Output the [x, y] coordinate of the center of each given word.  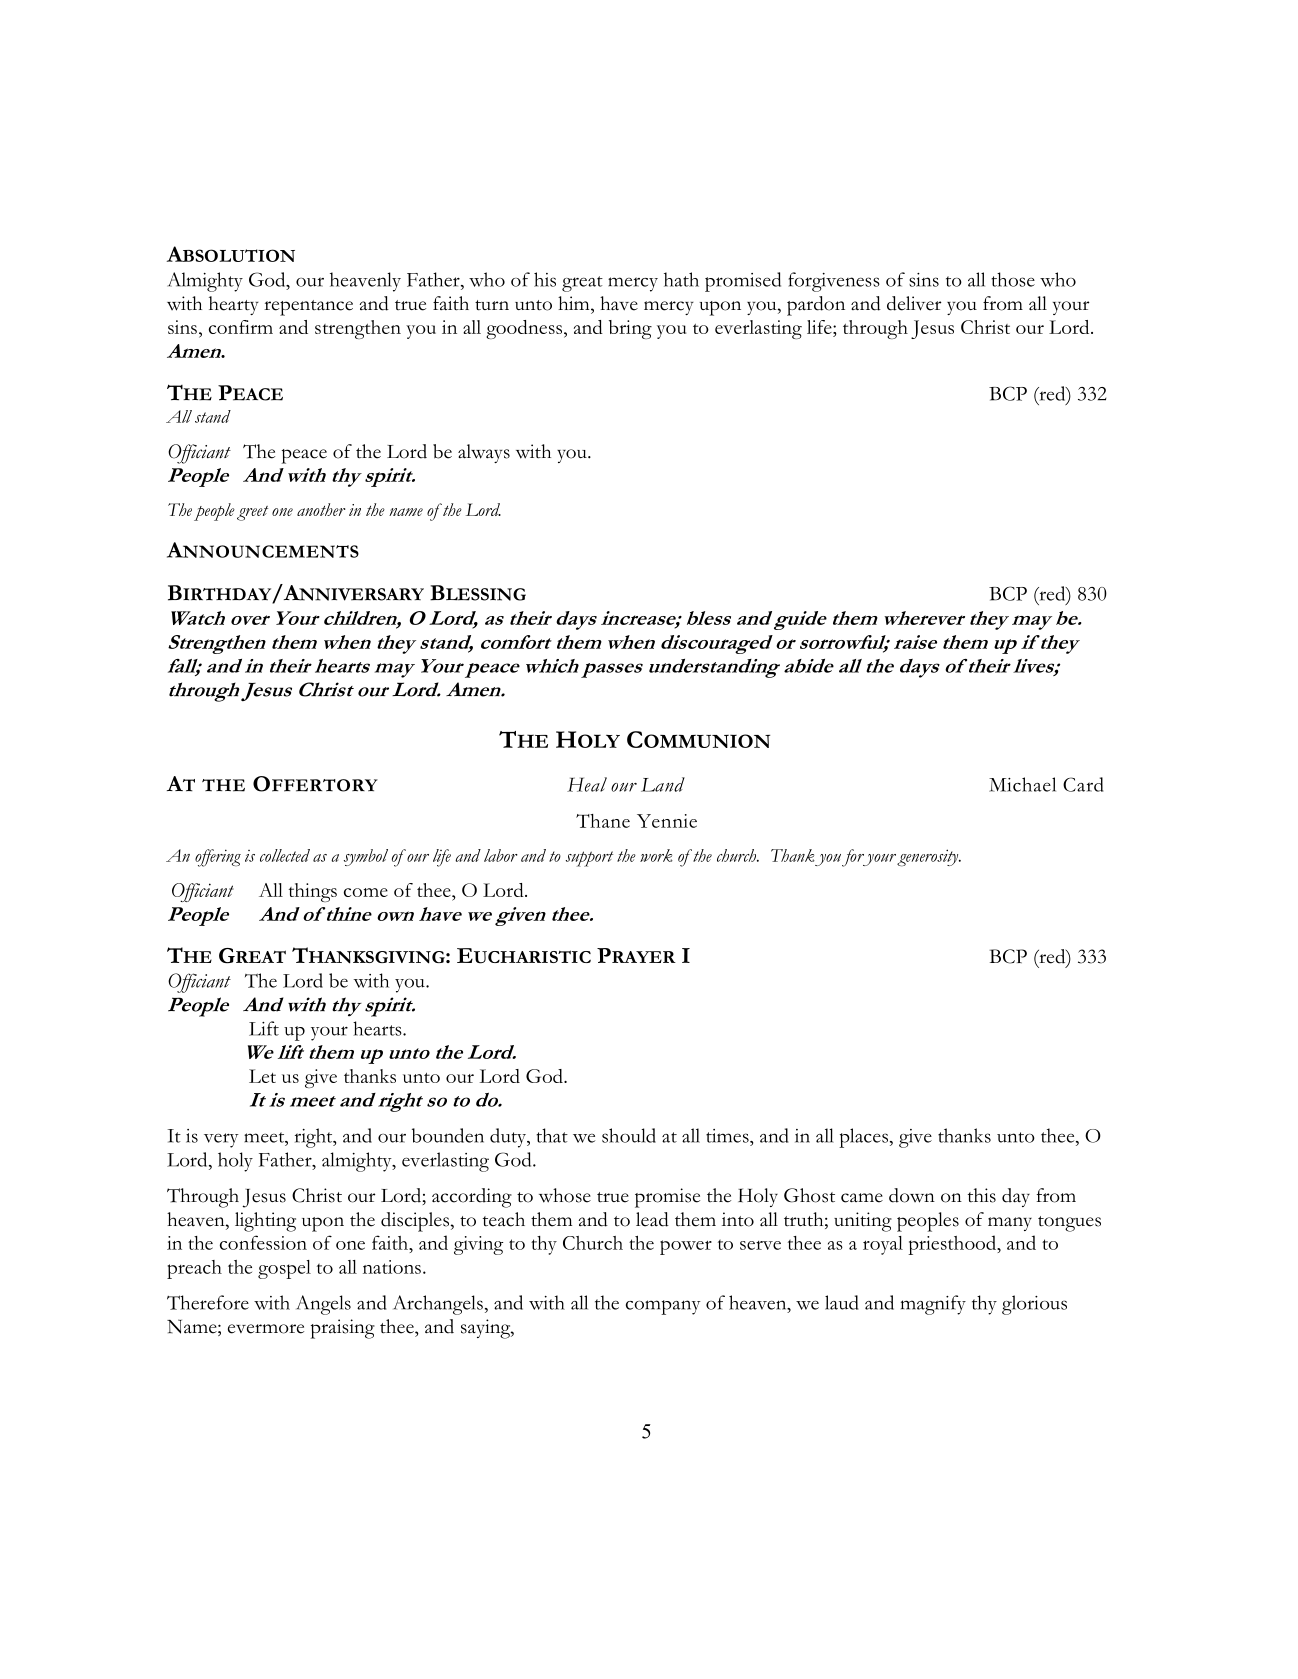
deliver [914, 303]
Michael [1022, 784]
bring [630, 329]
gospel [284, 1269]
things [313, 892]
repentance [308, 308]
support [589, 859]
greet [252, 513]
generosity [929, 857]
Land [663, 784]
